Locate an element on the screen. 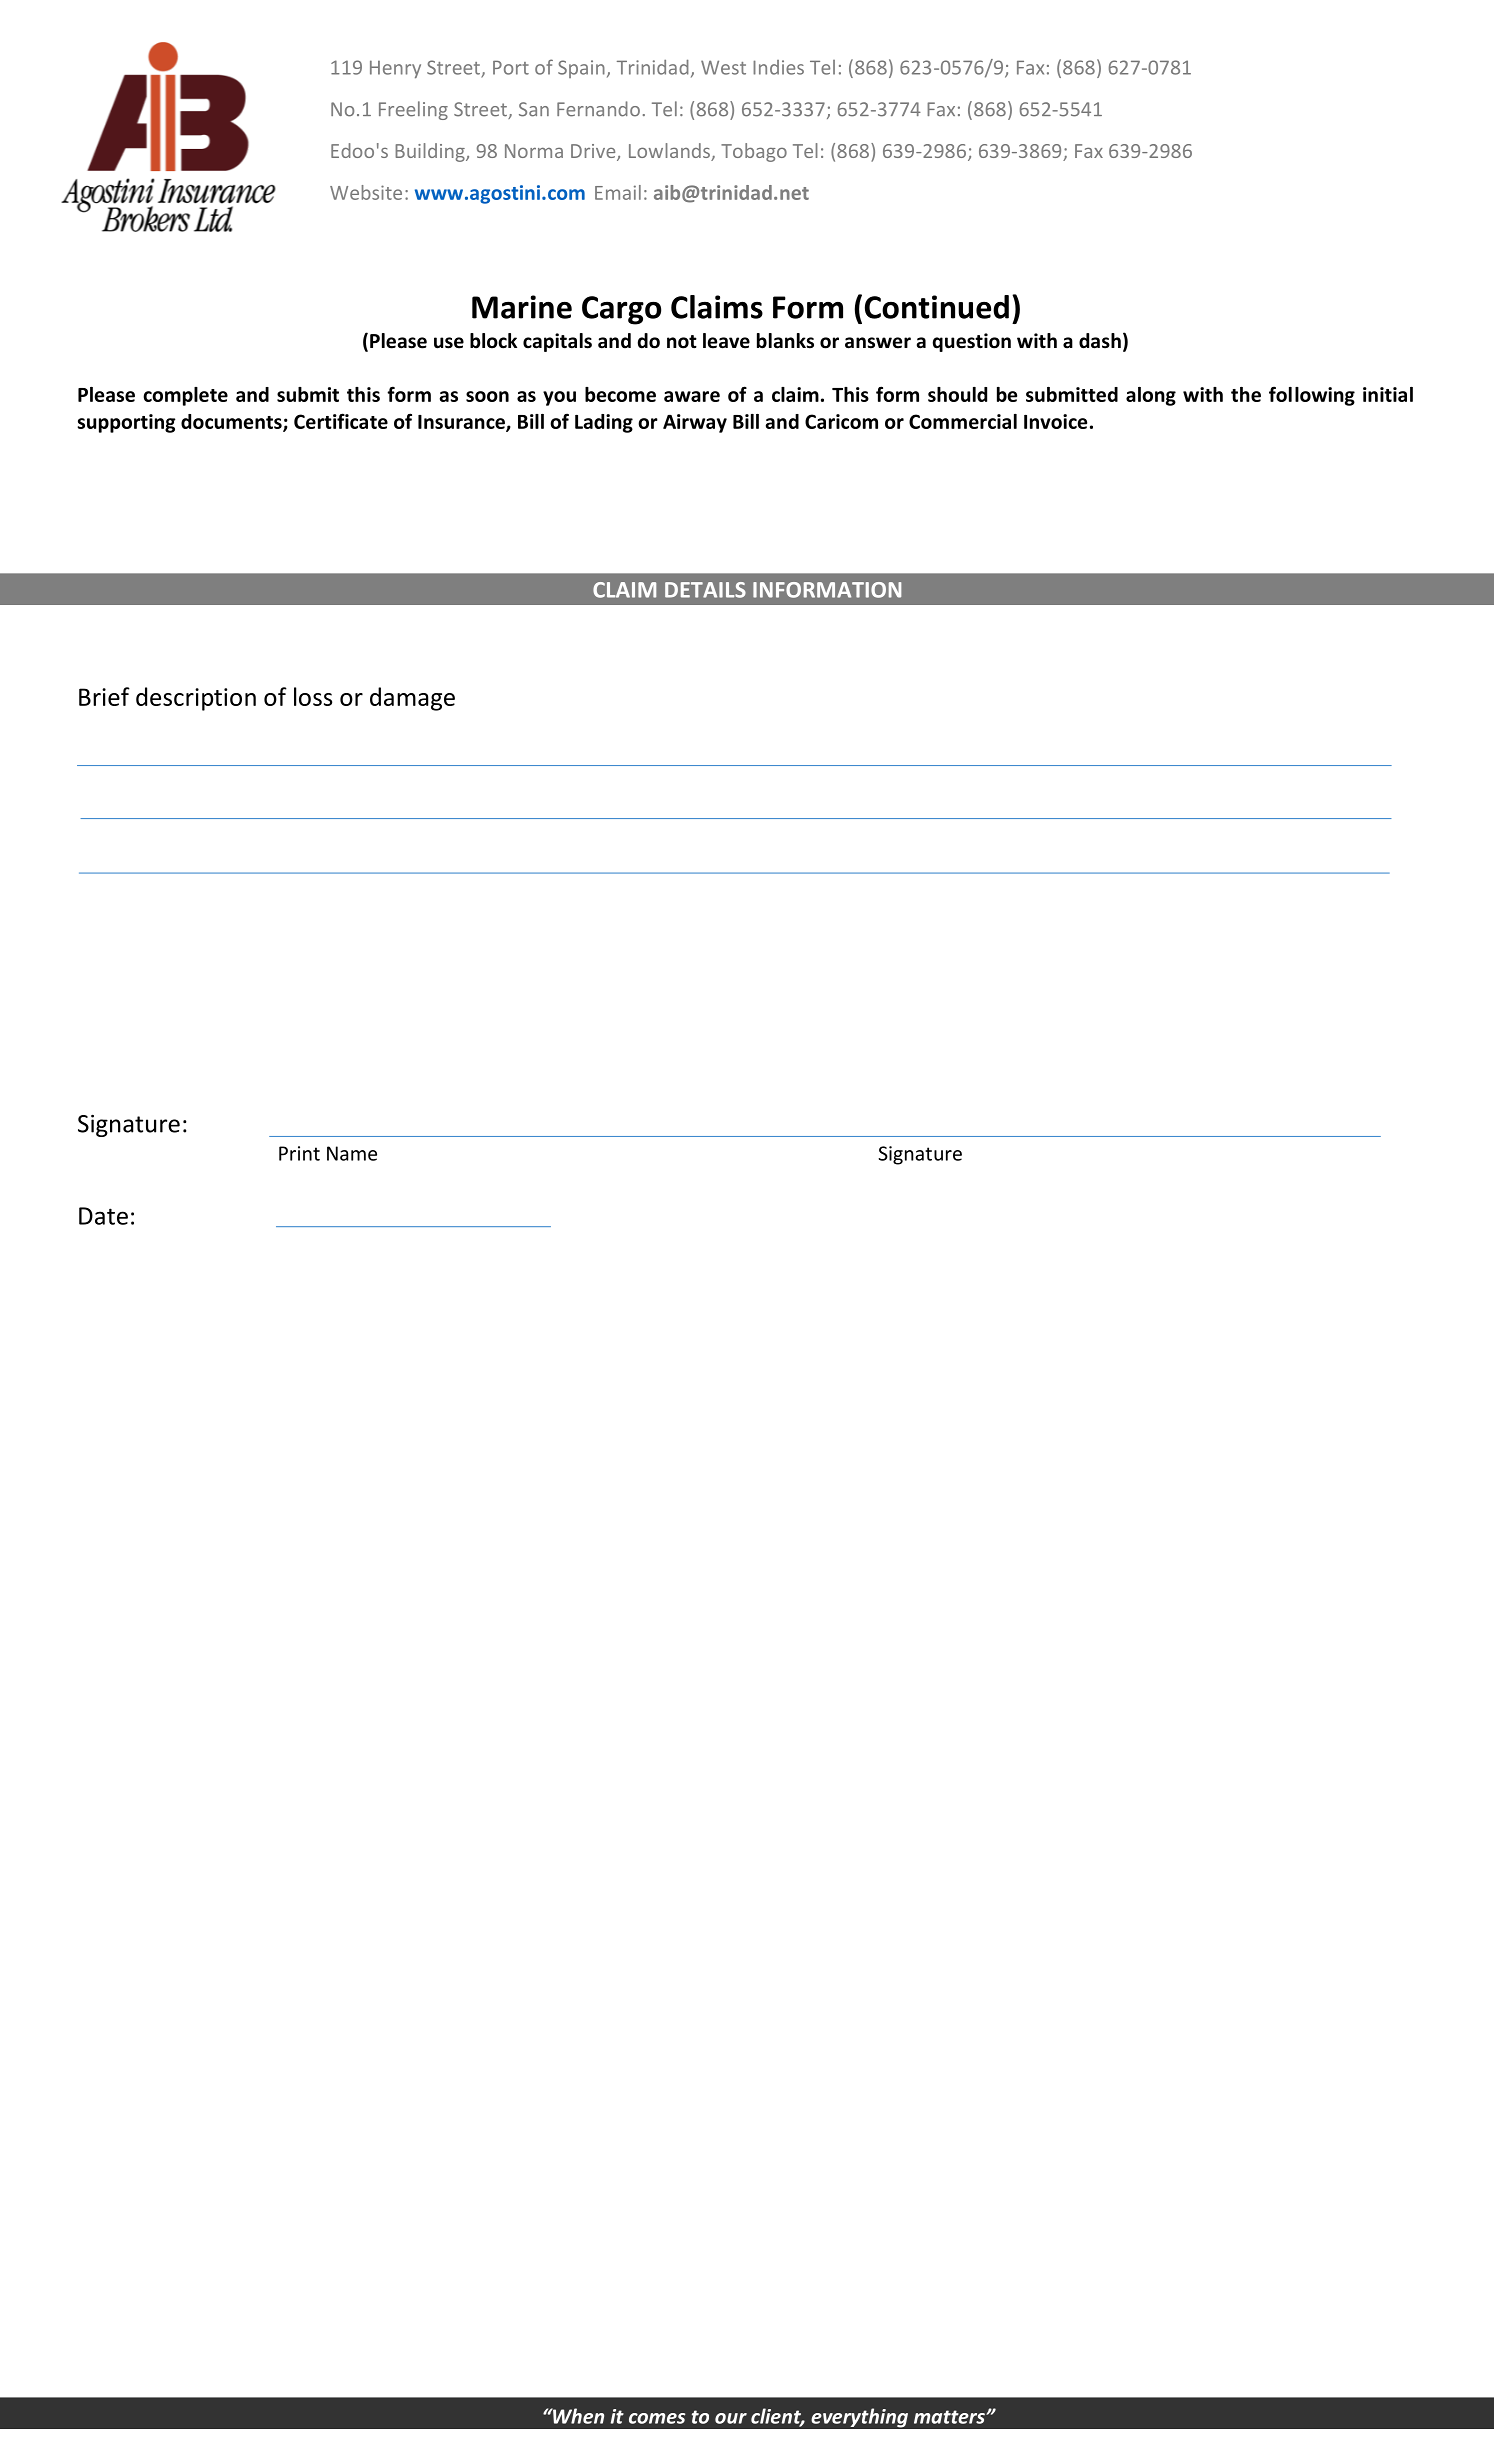 The image size is (1494, 2461). Website is located at coordinates (366, 192).
